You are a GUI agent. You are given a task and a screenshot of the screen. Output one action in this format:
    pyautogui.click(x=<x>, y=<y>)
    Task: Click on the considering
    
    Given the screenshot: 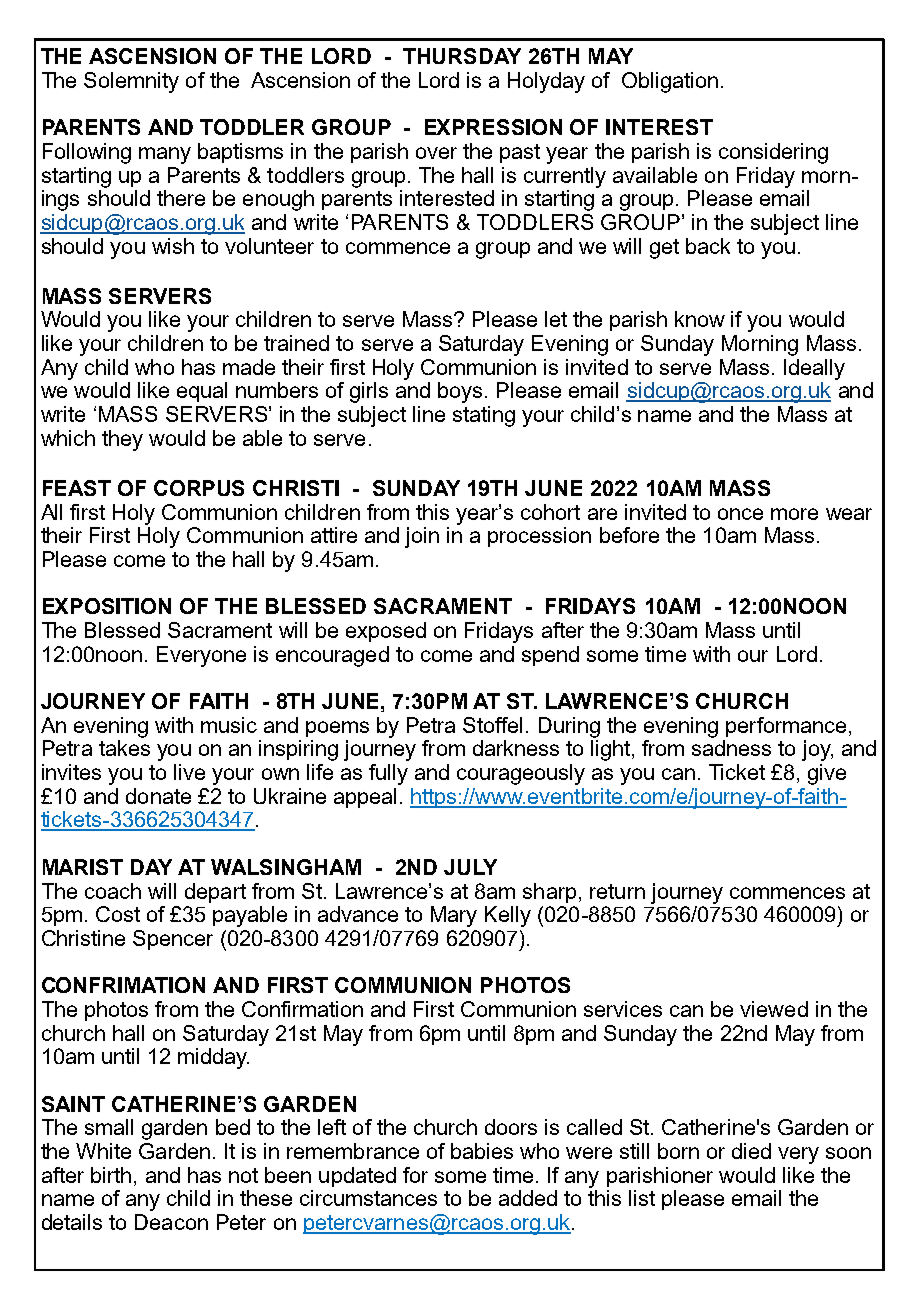 What is the action you would take?
    pyautogui.click(x=773, y=153)
